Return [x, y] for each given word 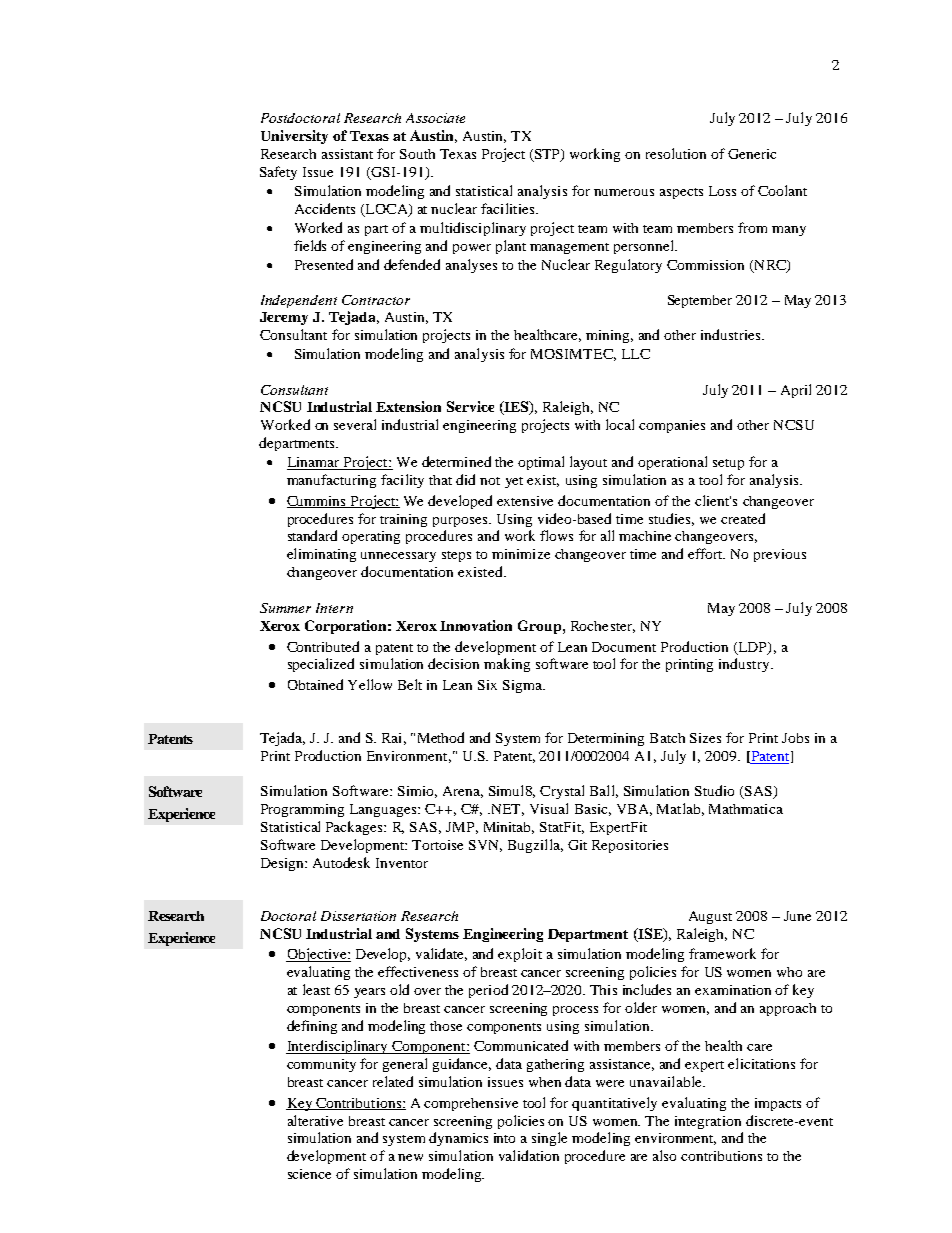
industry [745, 665]
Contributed [323, 646]
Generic [752, 154]
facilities [509, 208]
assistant [347, 154]
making [507, 665]
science [309, 1174]
